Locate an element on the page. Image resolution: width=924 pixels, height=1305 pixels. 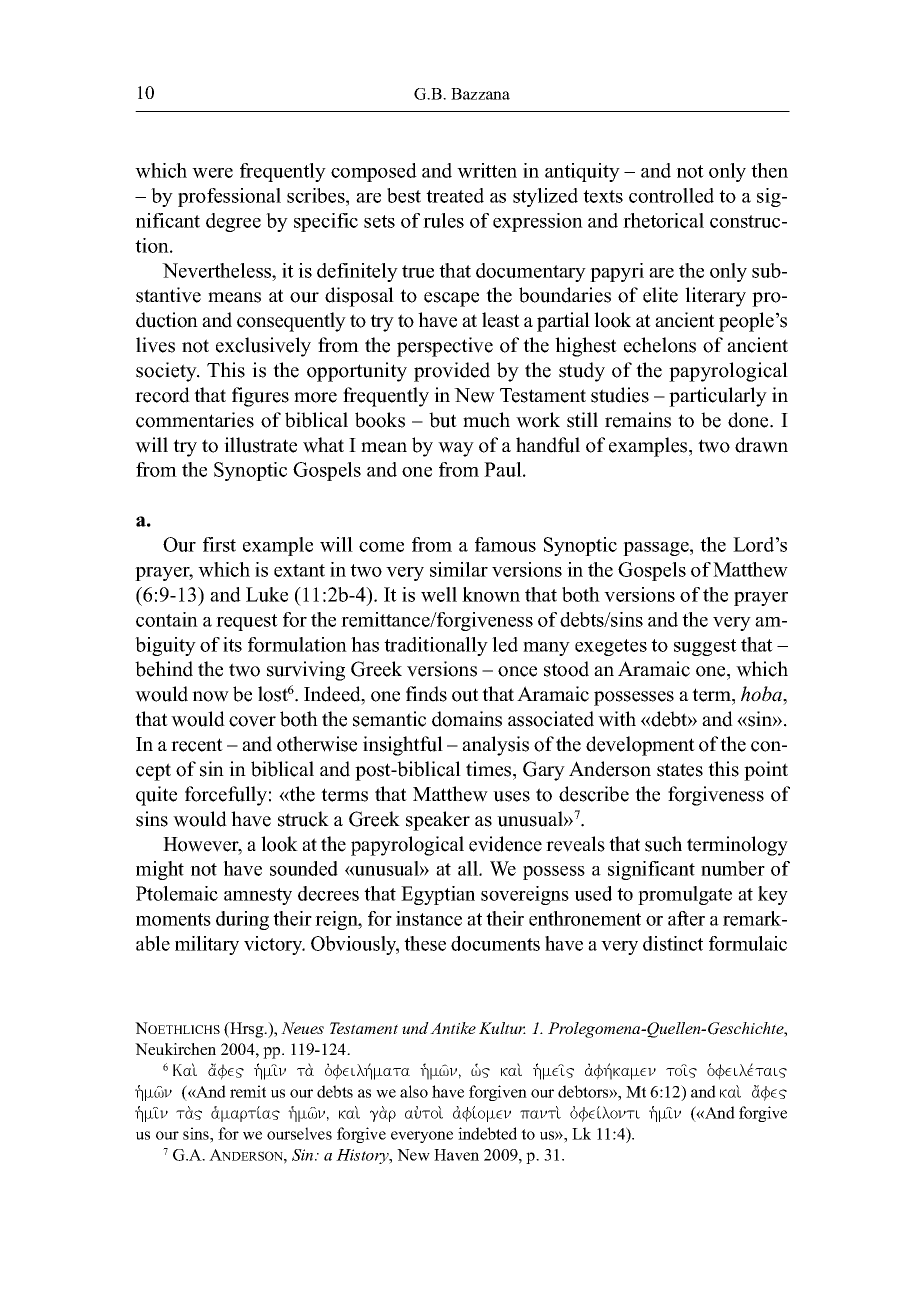
ourselves is located at coordinates (299, 1133).
